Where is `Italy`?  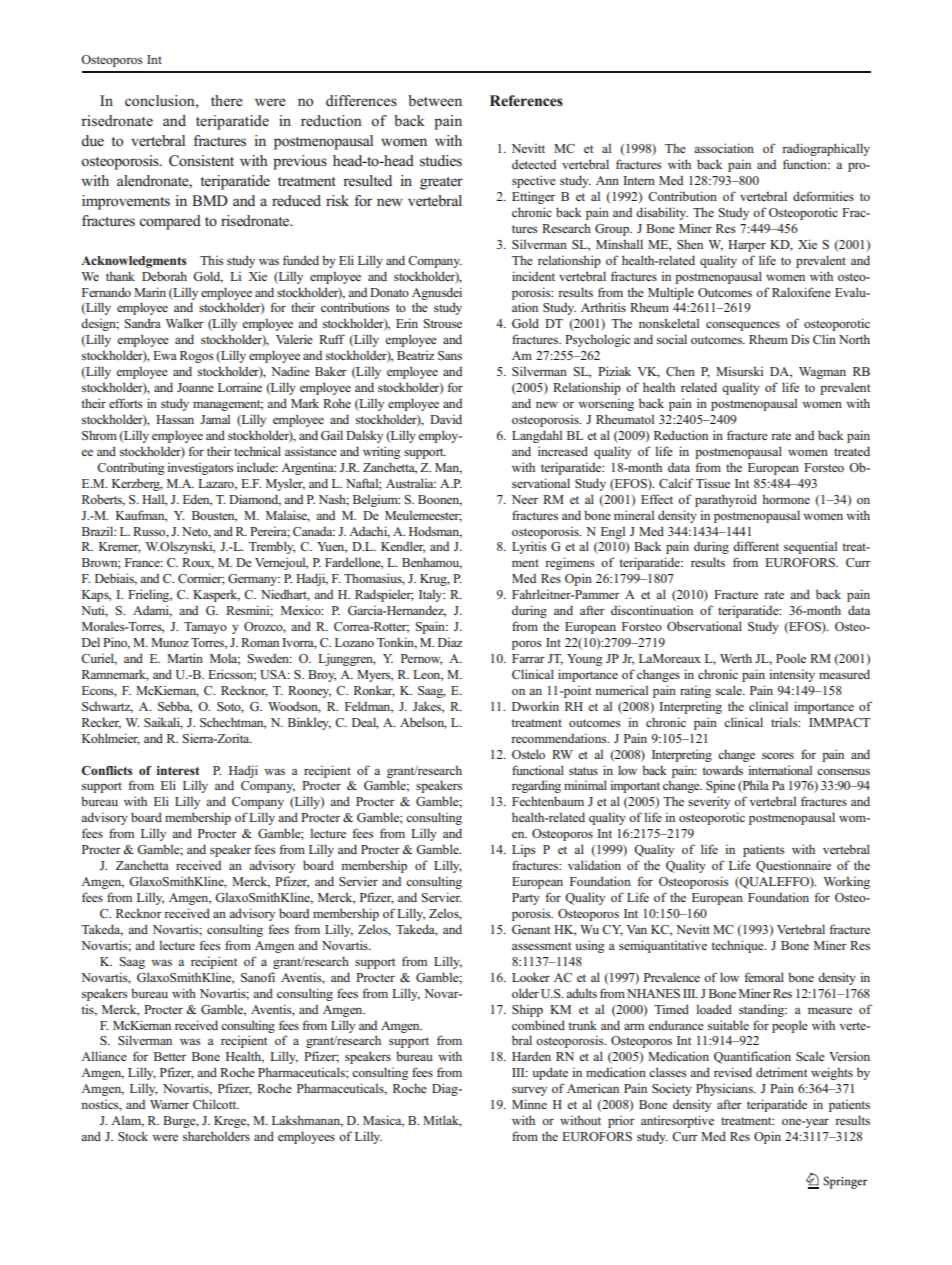
Italy is located at coordinates (432, 595).
